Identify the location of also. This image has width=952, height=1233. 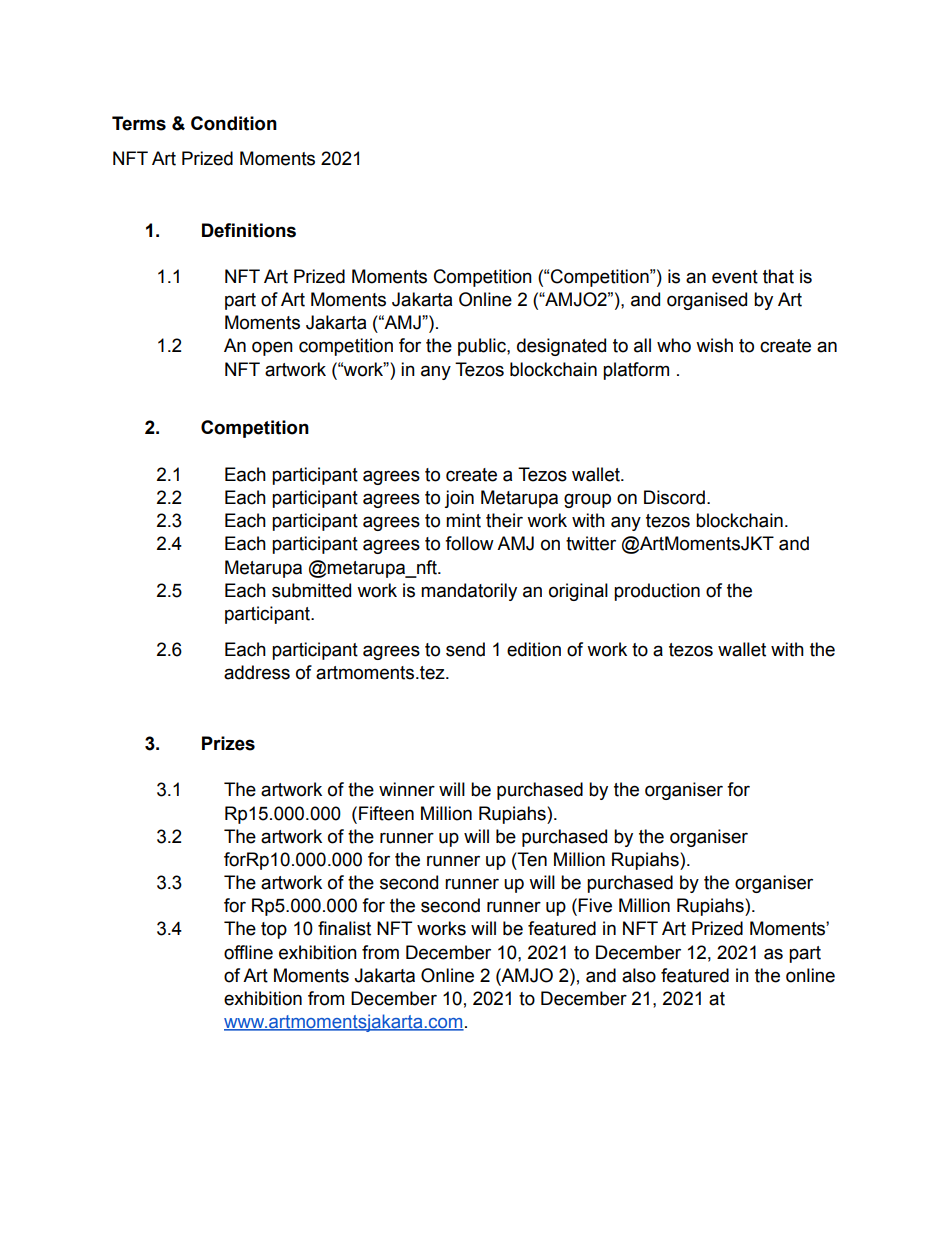
(639, 975).
